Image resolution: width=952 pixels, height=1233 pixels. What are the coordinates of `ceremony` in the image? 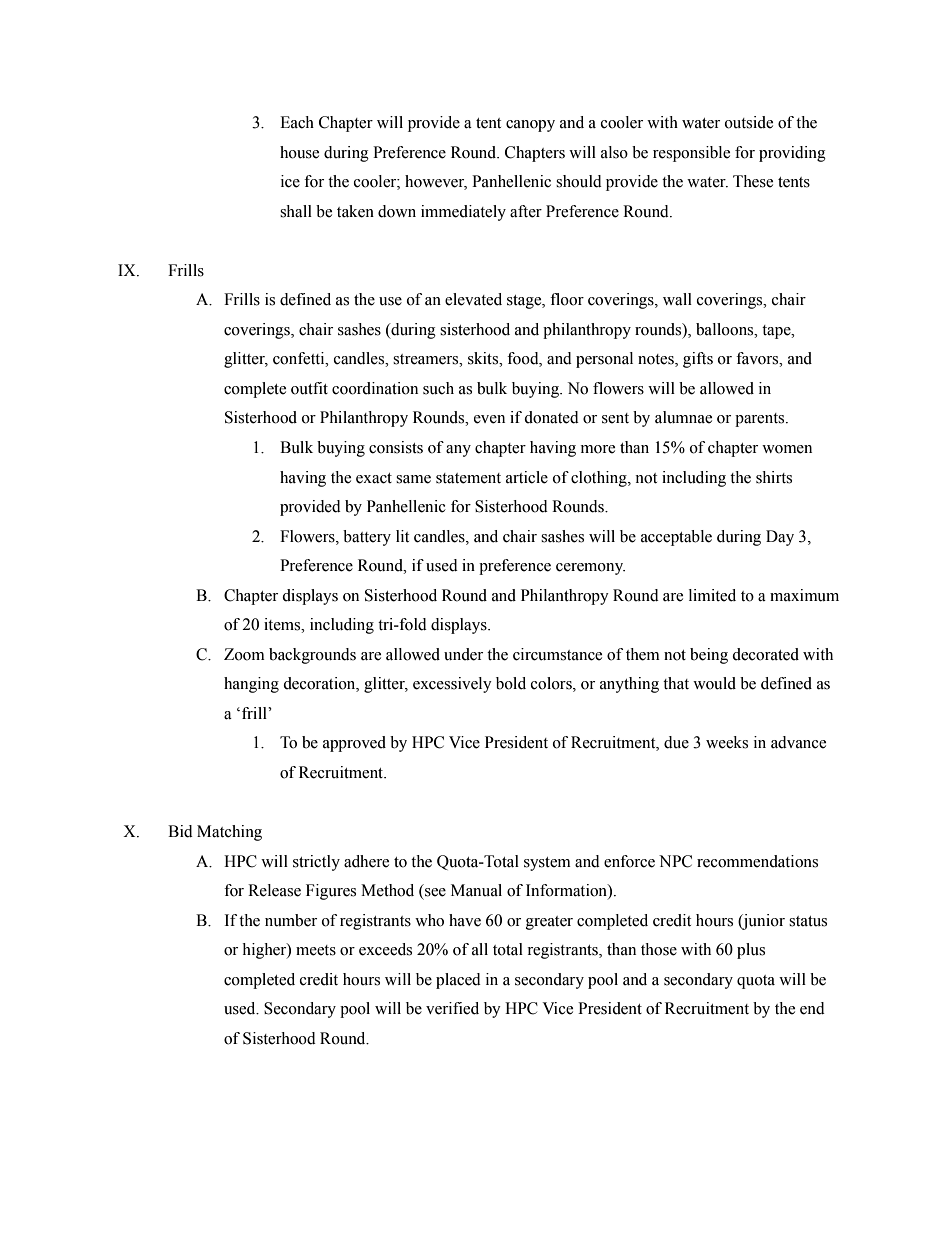 It's located at (590, 569).
